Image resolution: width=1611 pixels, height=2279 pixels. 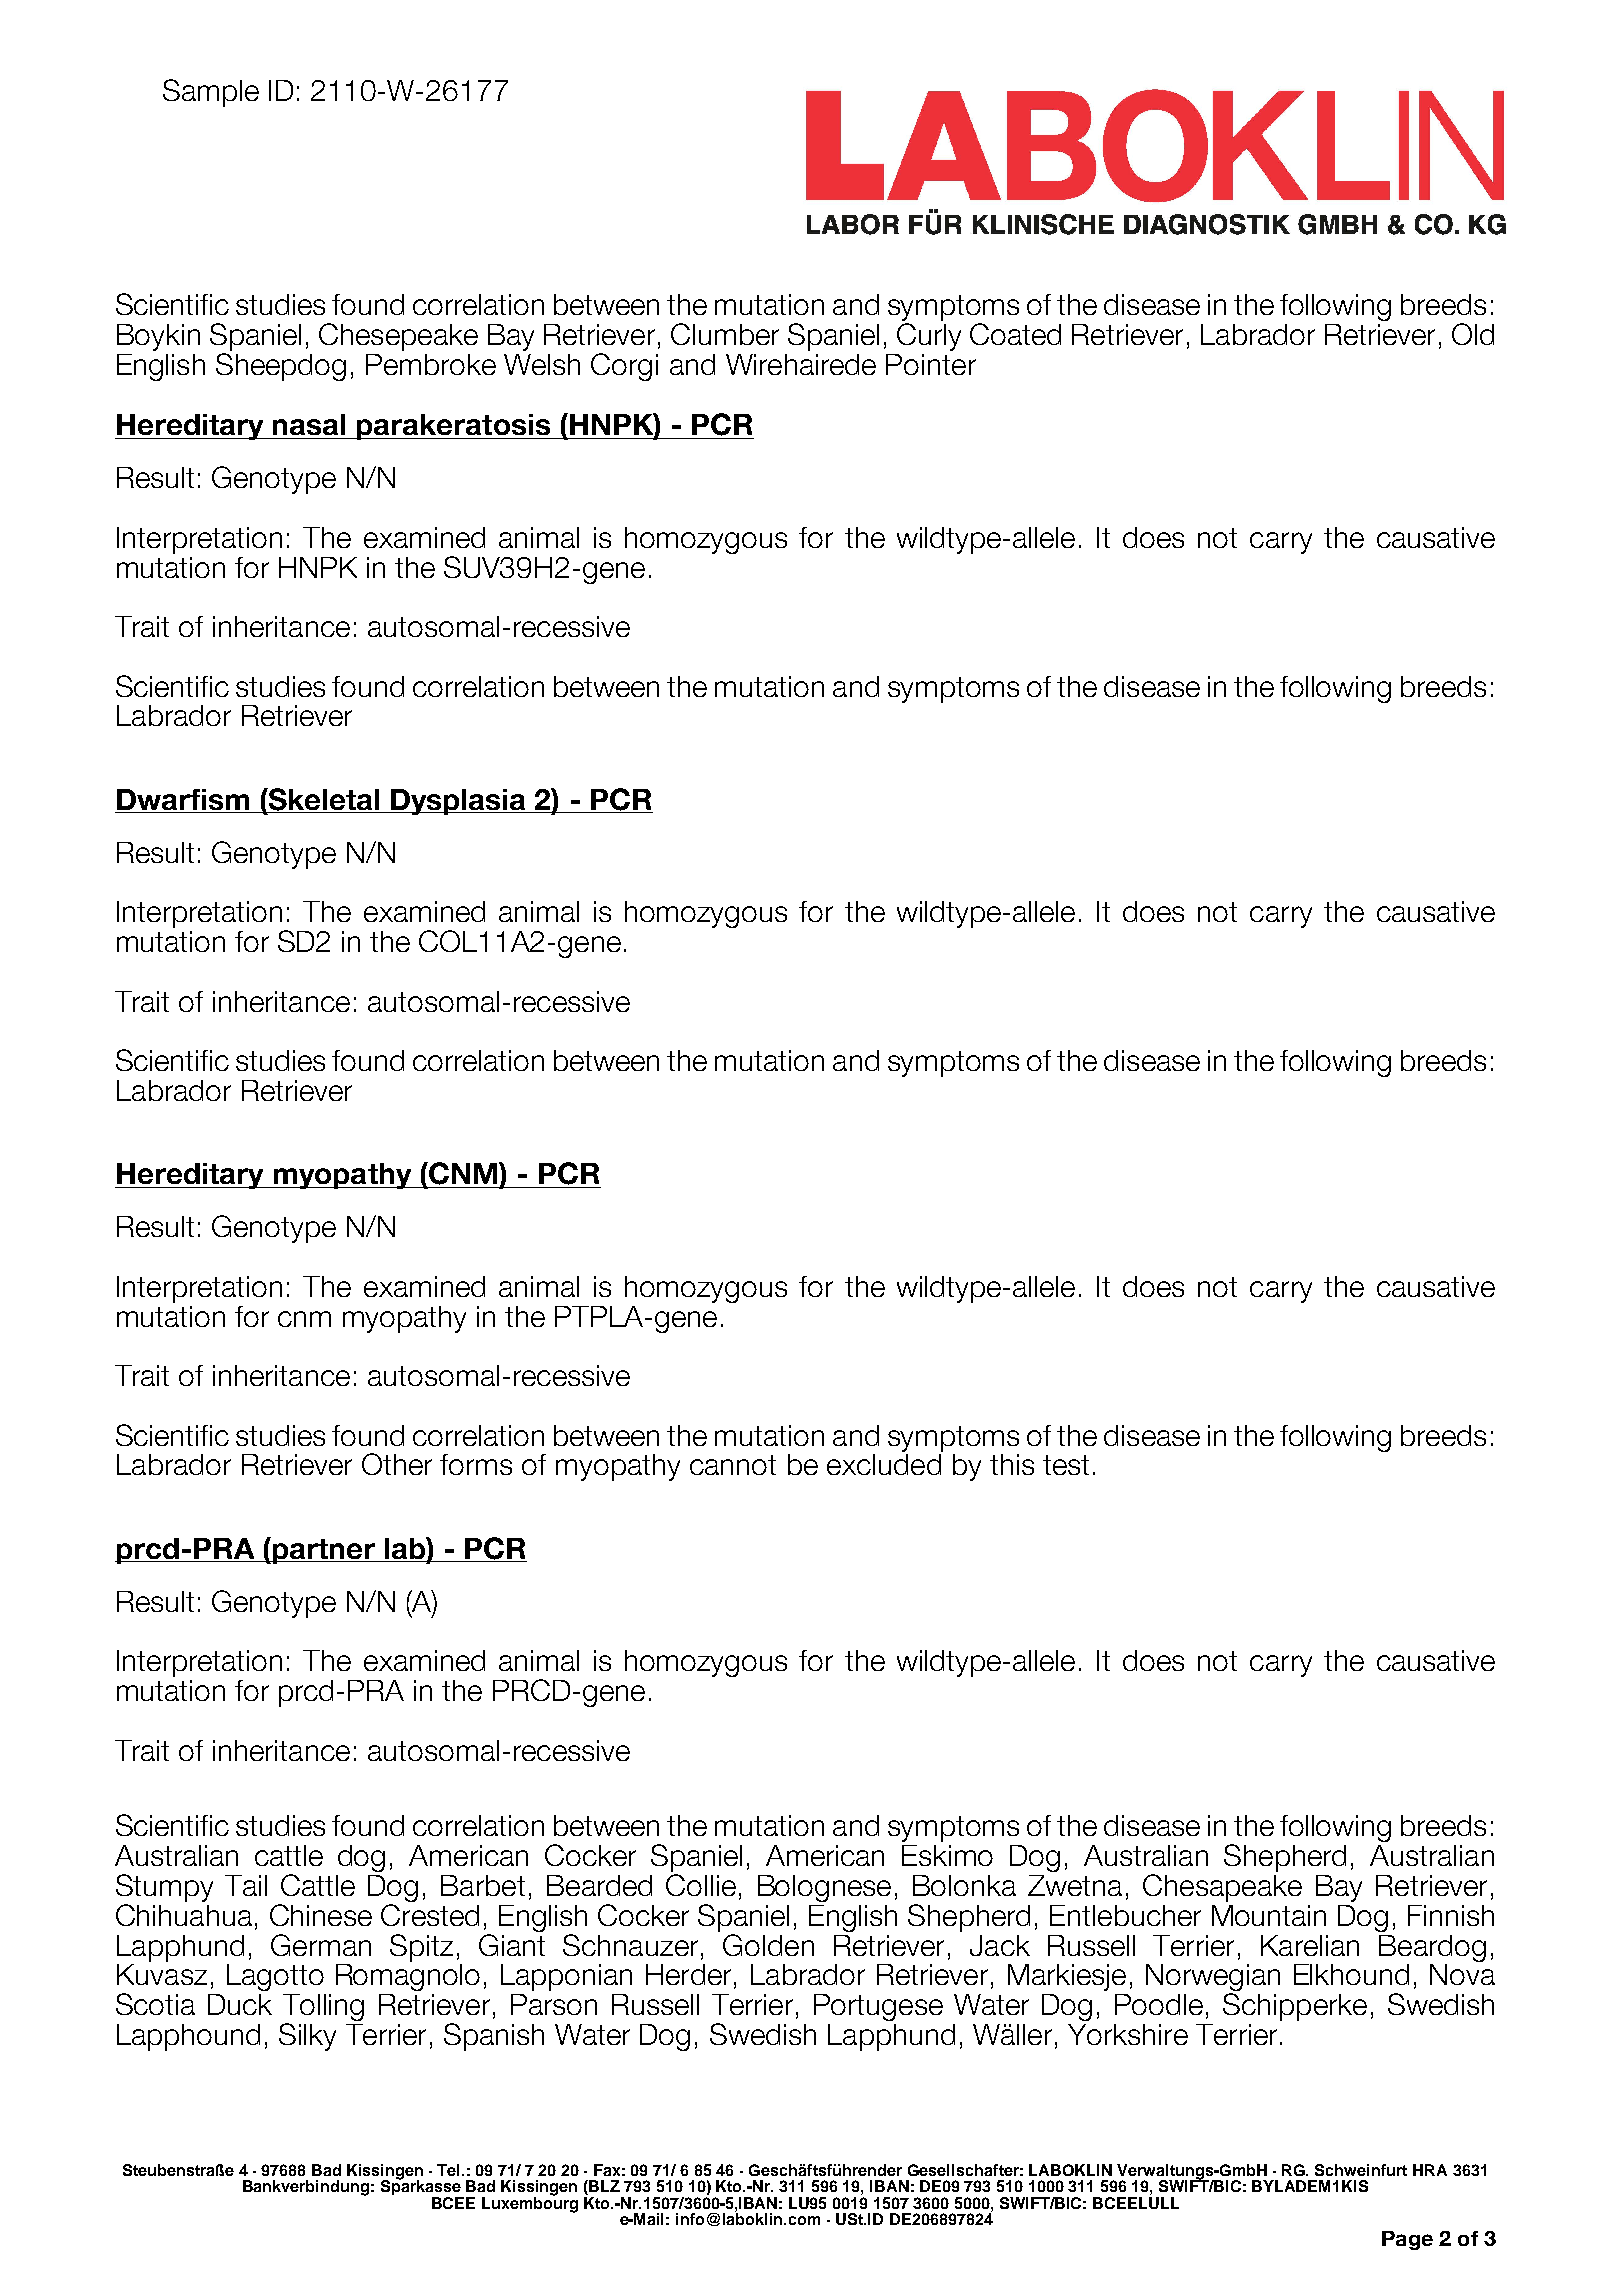 I want to click on test, so click(x=1066, y=1465).
